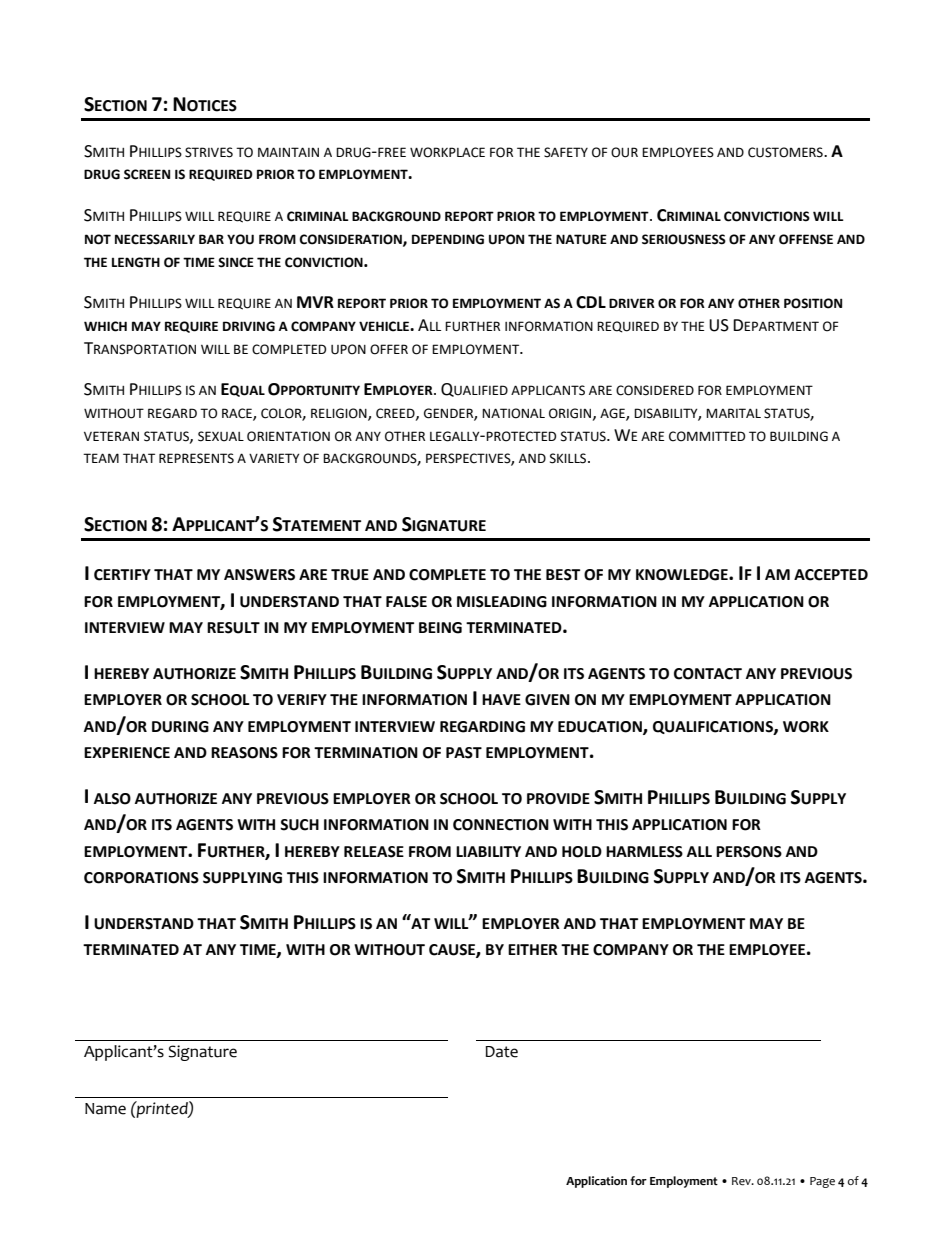  Describe the element at coordinates (749, 852) in the image. I see `PERSONS` at that location.
